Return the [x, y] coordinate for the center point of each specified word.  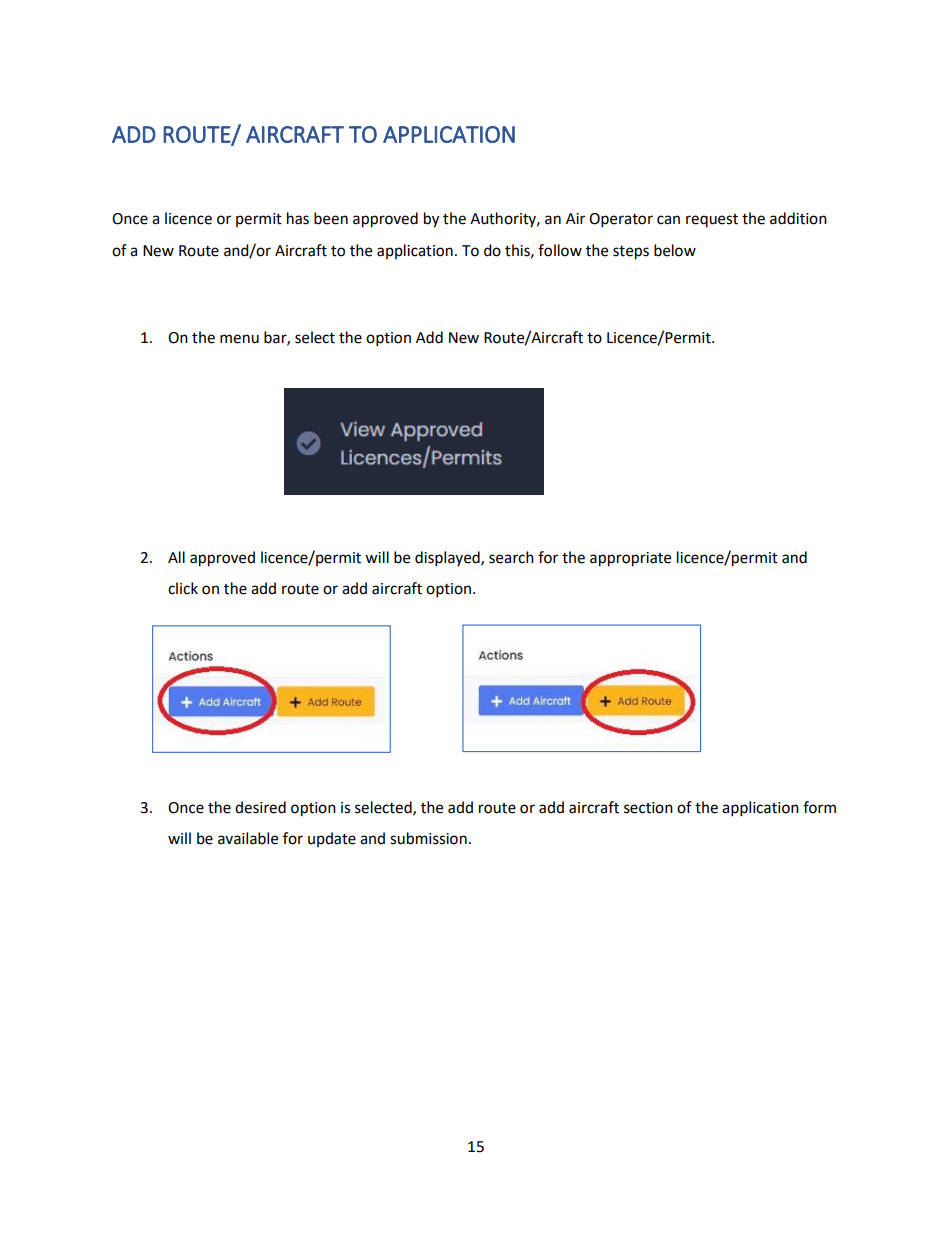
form [819, 807]
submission [428, 838]
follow [560, 250]
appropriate [630, 559]
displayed [448, 559]
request [712, 220]
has [298, 218]
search [511, 557]
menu [239, 339]
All [176, 557]
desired [260, 807]
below [675, 250]
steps [631, 253]
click [183, 588]
